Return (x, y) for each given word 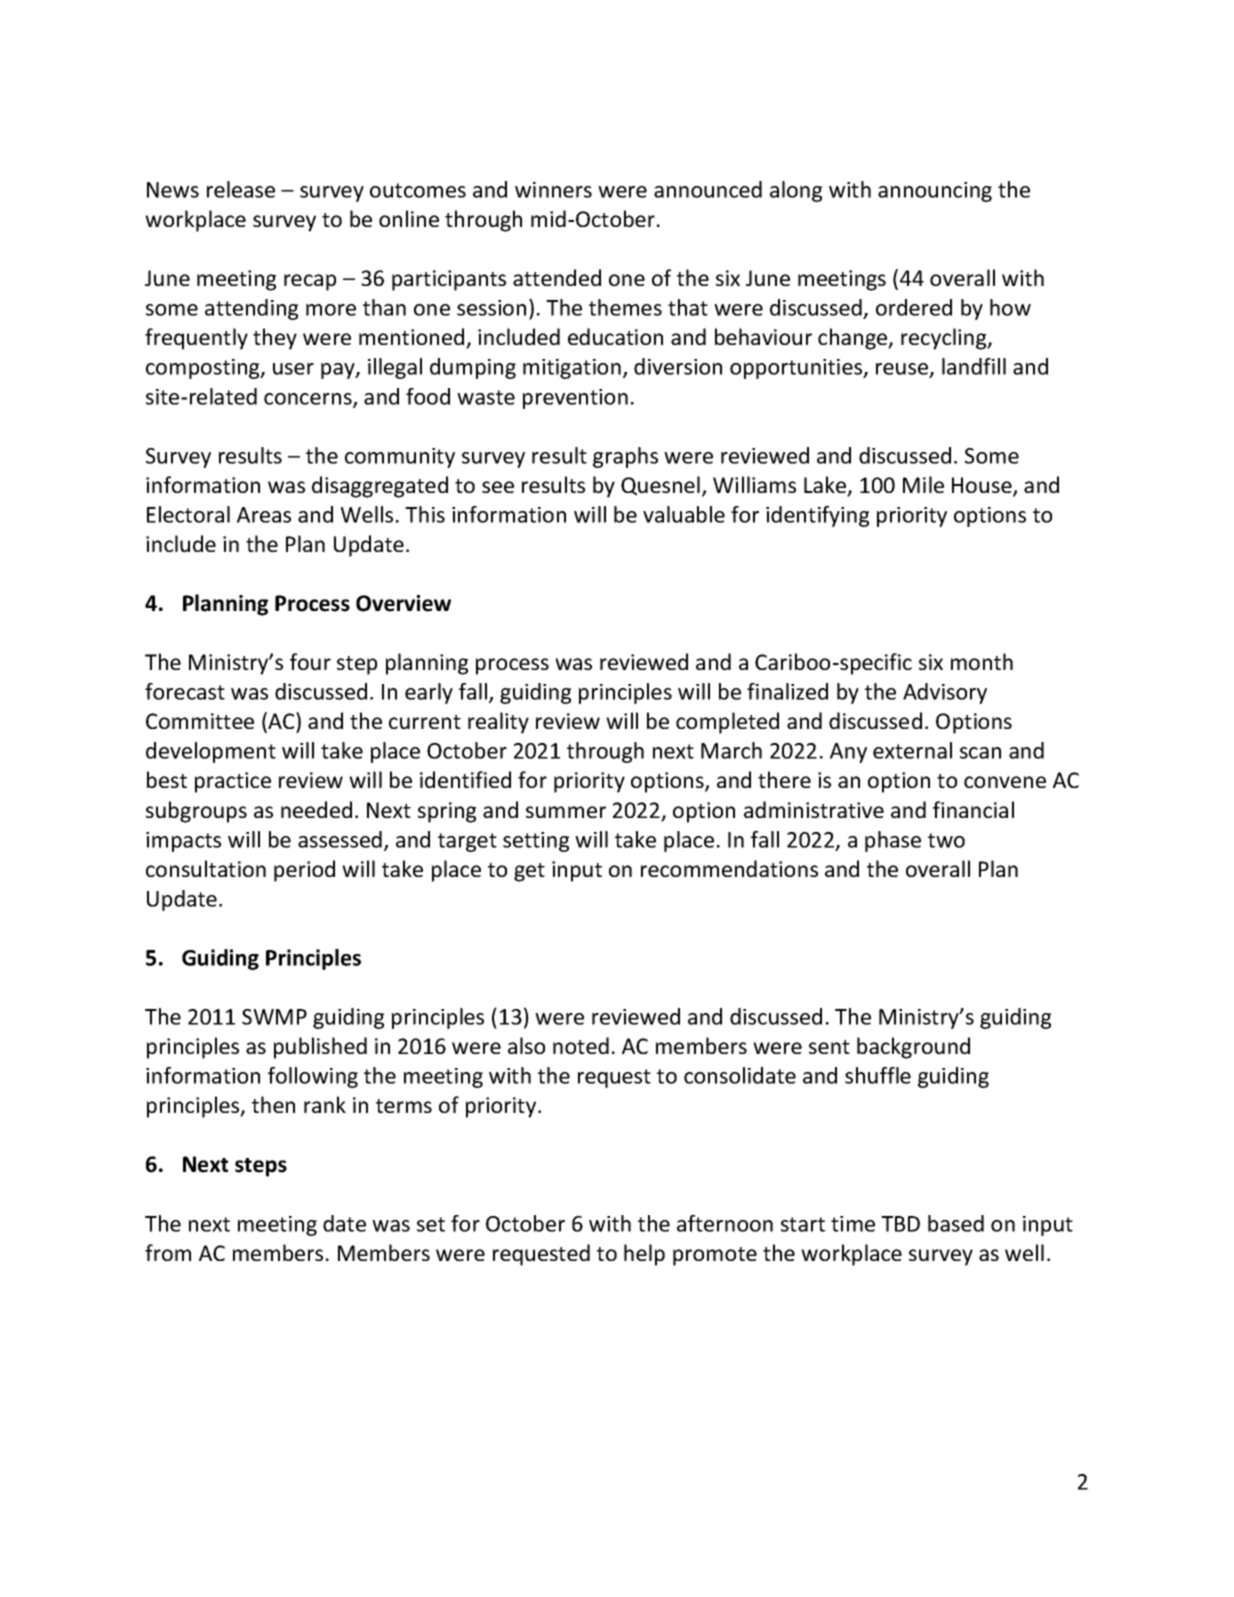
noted (581, 1045)
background (913, 1048)
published (320, 1048)
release (241, 189)
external (912, 750)
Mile (923, 484)
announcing (935, 192)
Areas (264, 515)
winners (553, 190)
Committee (200, 721)
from (168, 1252)
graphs (625, 457)
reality (498, 723)
